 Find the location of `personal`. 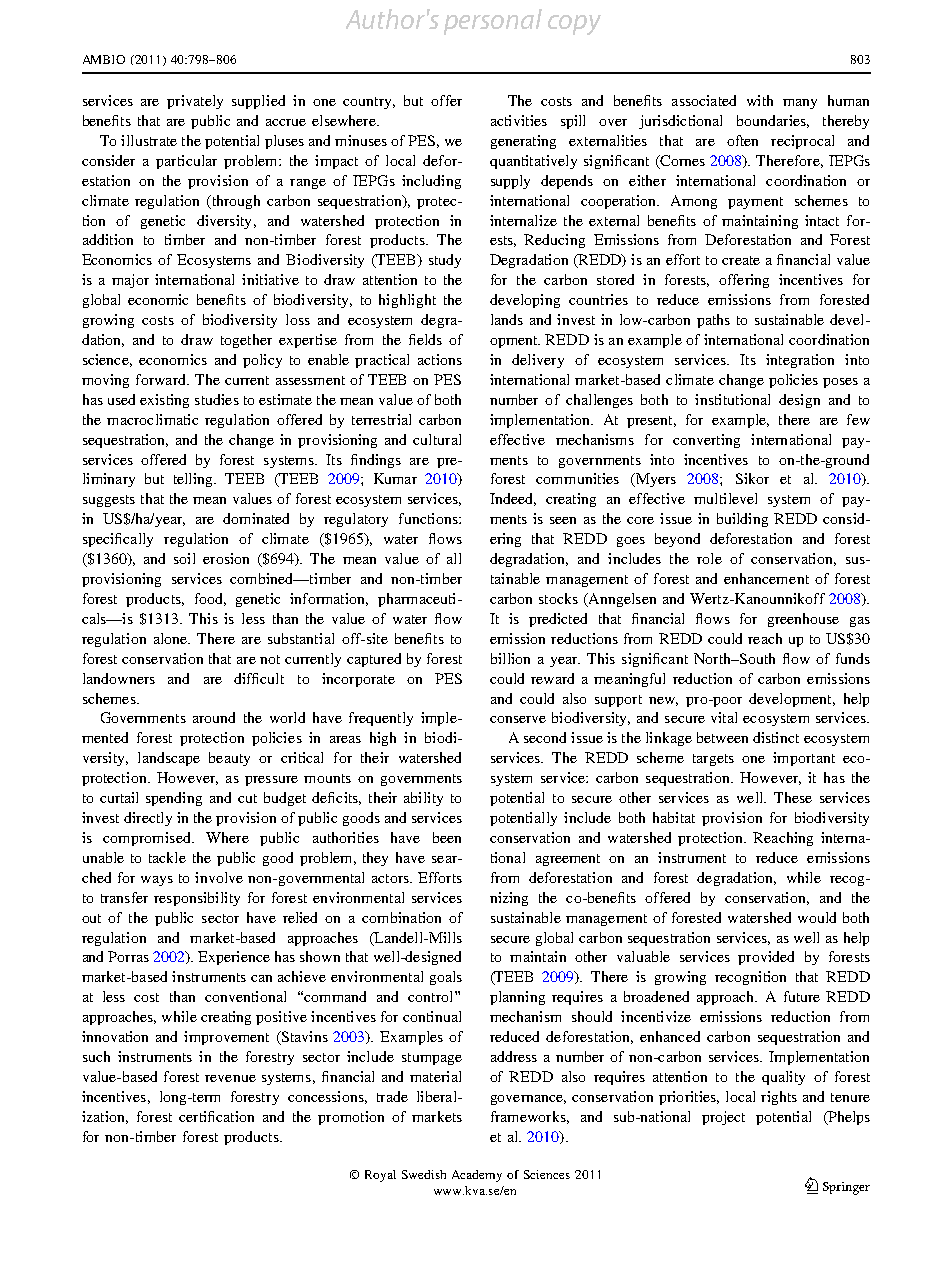

personal is located at coordinates (493, 22).
